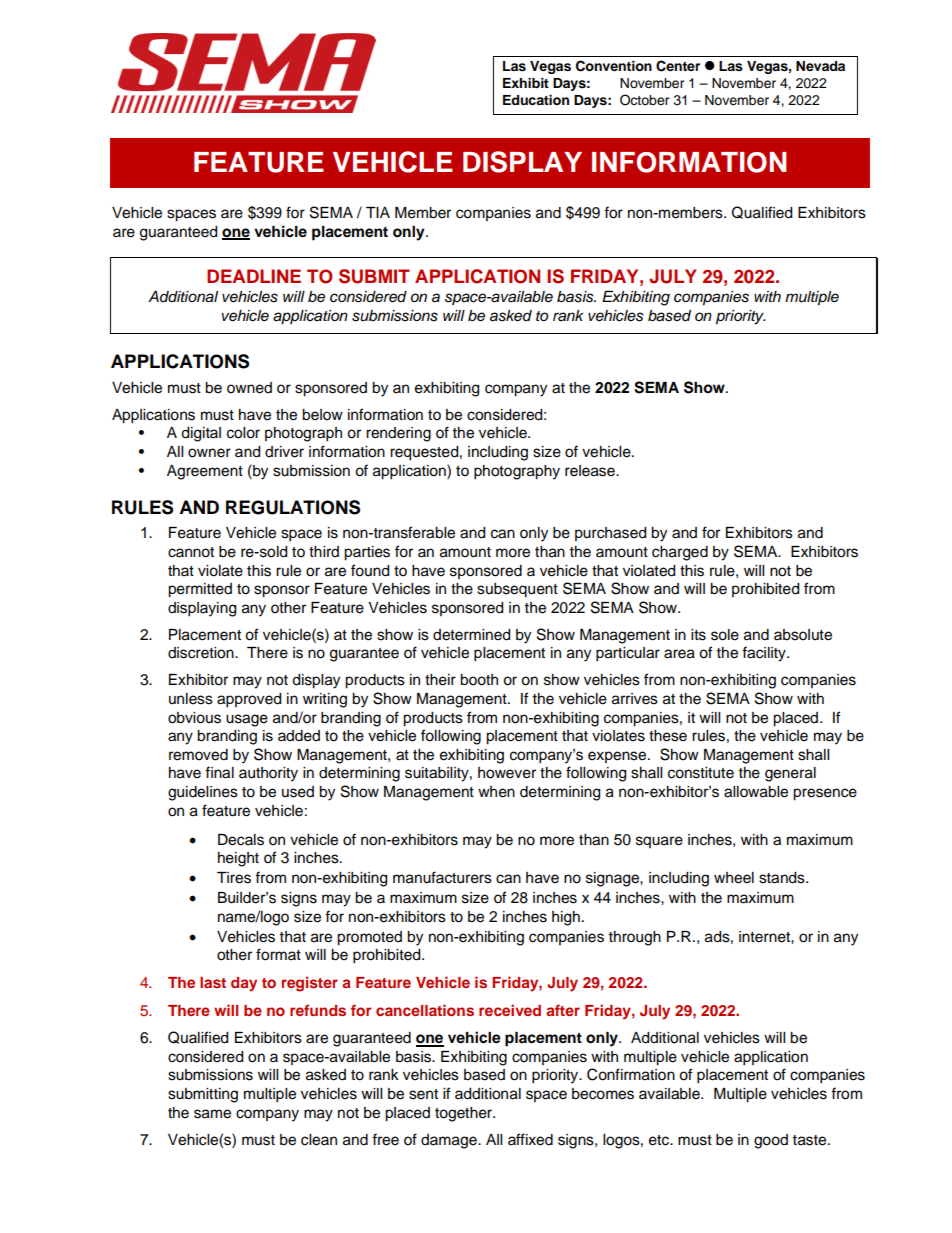 The width and height of the screenshot is (952, 1233). Describe the element at coordinates (212, 1114) in the screenshot. I see `same` at that location.
